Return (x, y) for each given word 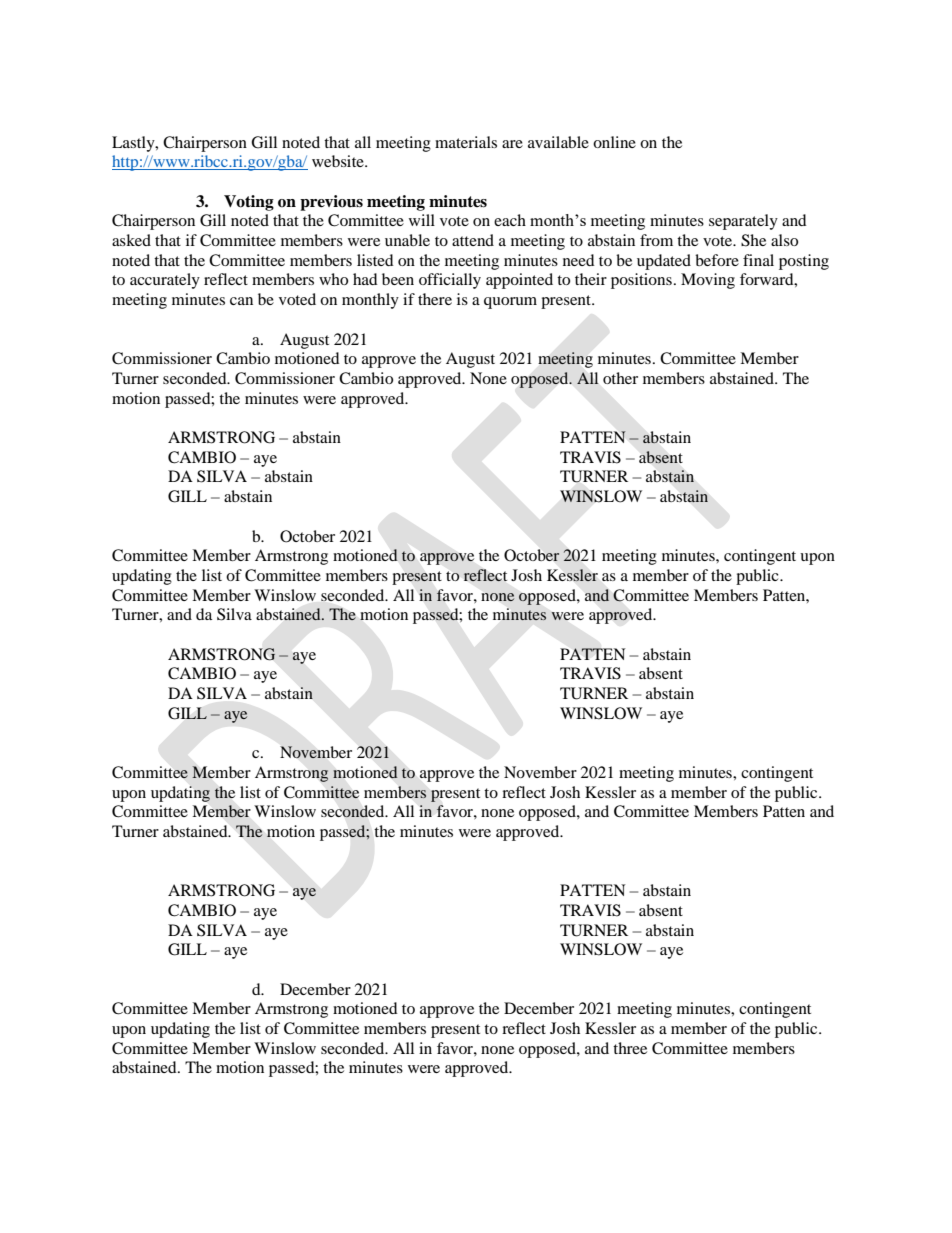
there (435, 299)
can (241, 301)
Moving (708, 281)
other (620, 378)
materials (466, 142)
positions (641, 281)
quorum (510, 303)
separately (743, 222)
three (630, 1048)
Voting (249, 203)
